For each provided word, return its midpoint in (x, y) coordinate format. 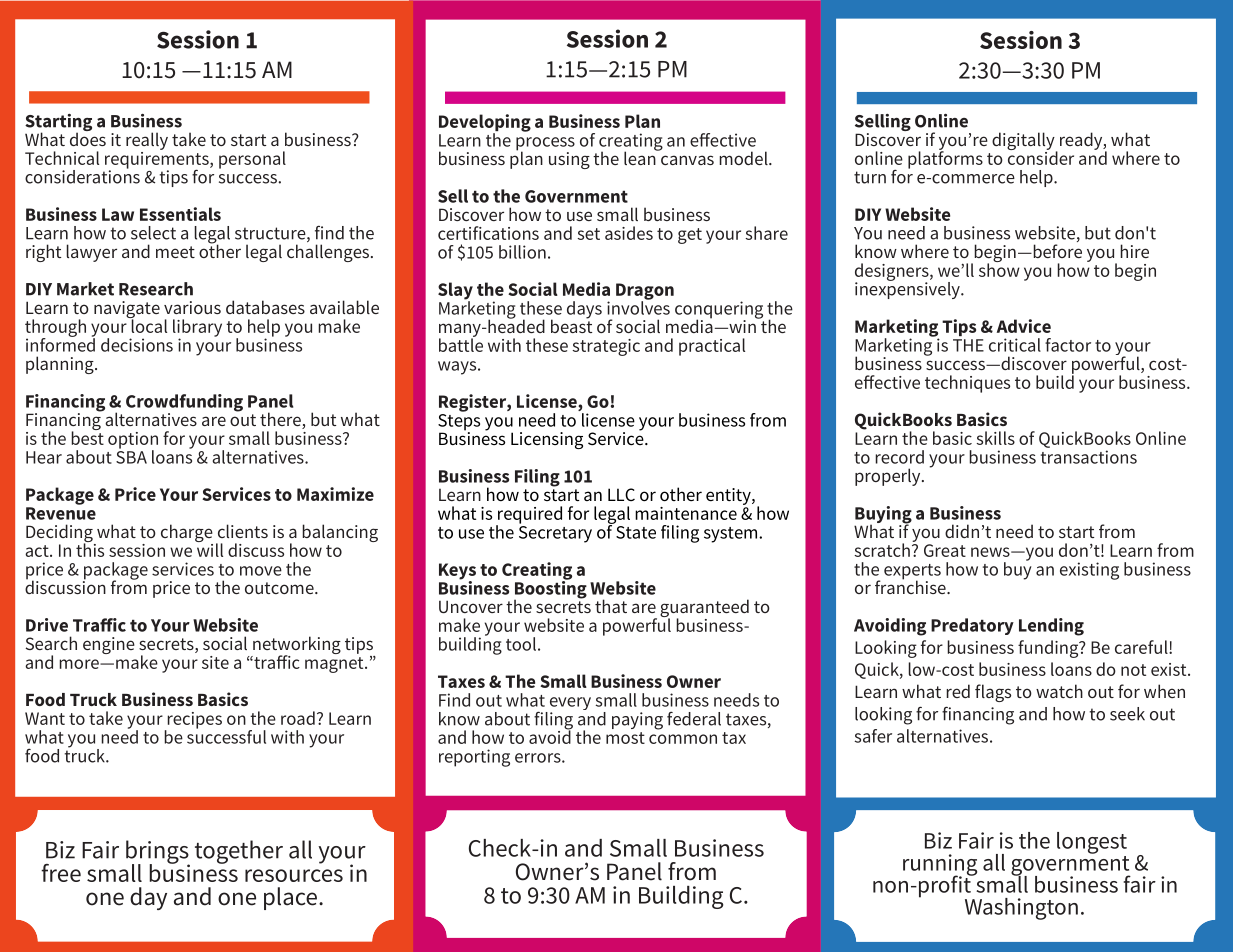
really (147, 141)
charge (187, 534)
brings (158, 853)
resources (294, 875)
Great (945, 550)
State (635, 531)
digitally (1024, 142)
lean (641, 157)
